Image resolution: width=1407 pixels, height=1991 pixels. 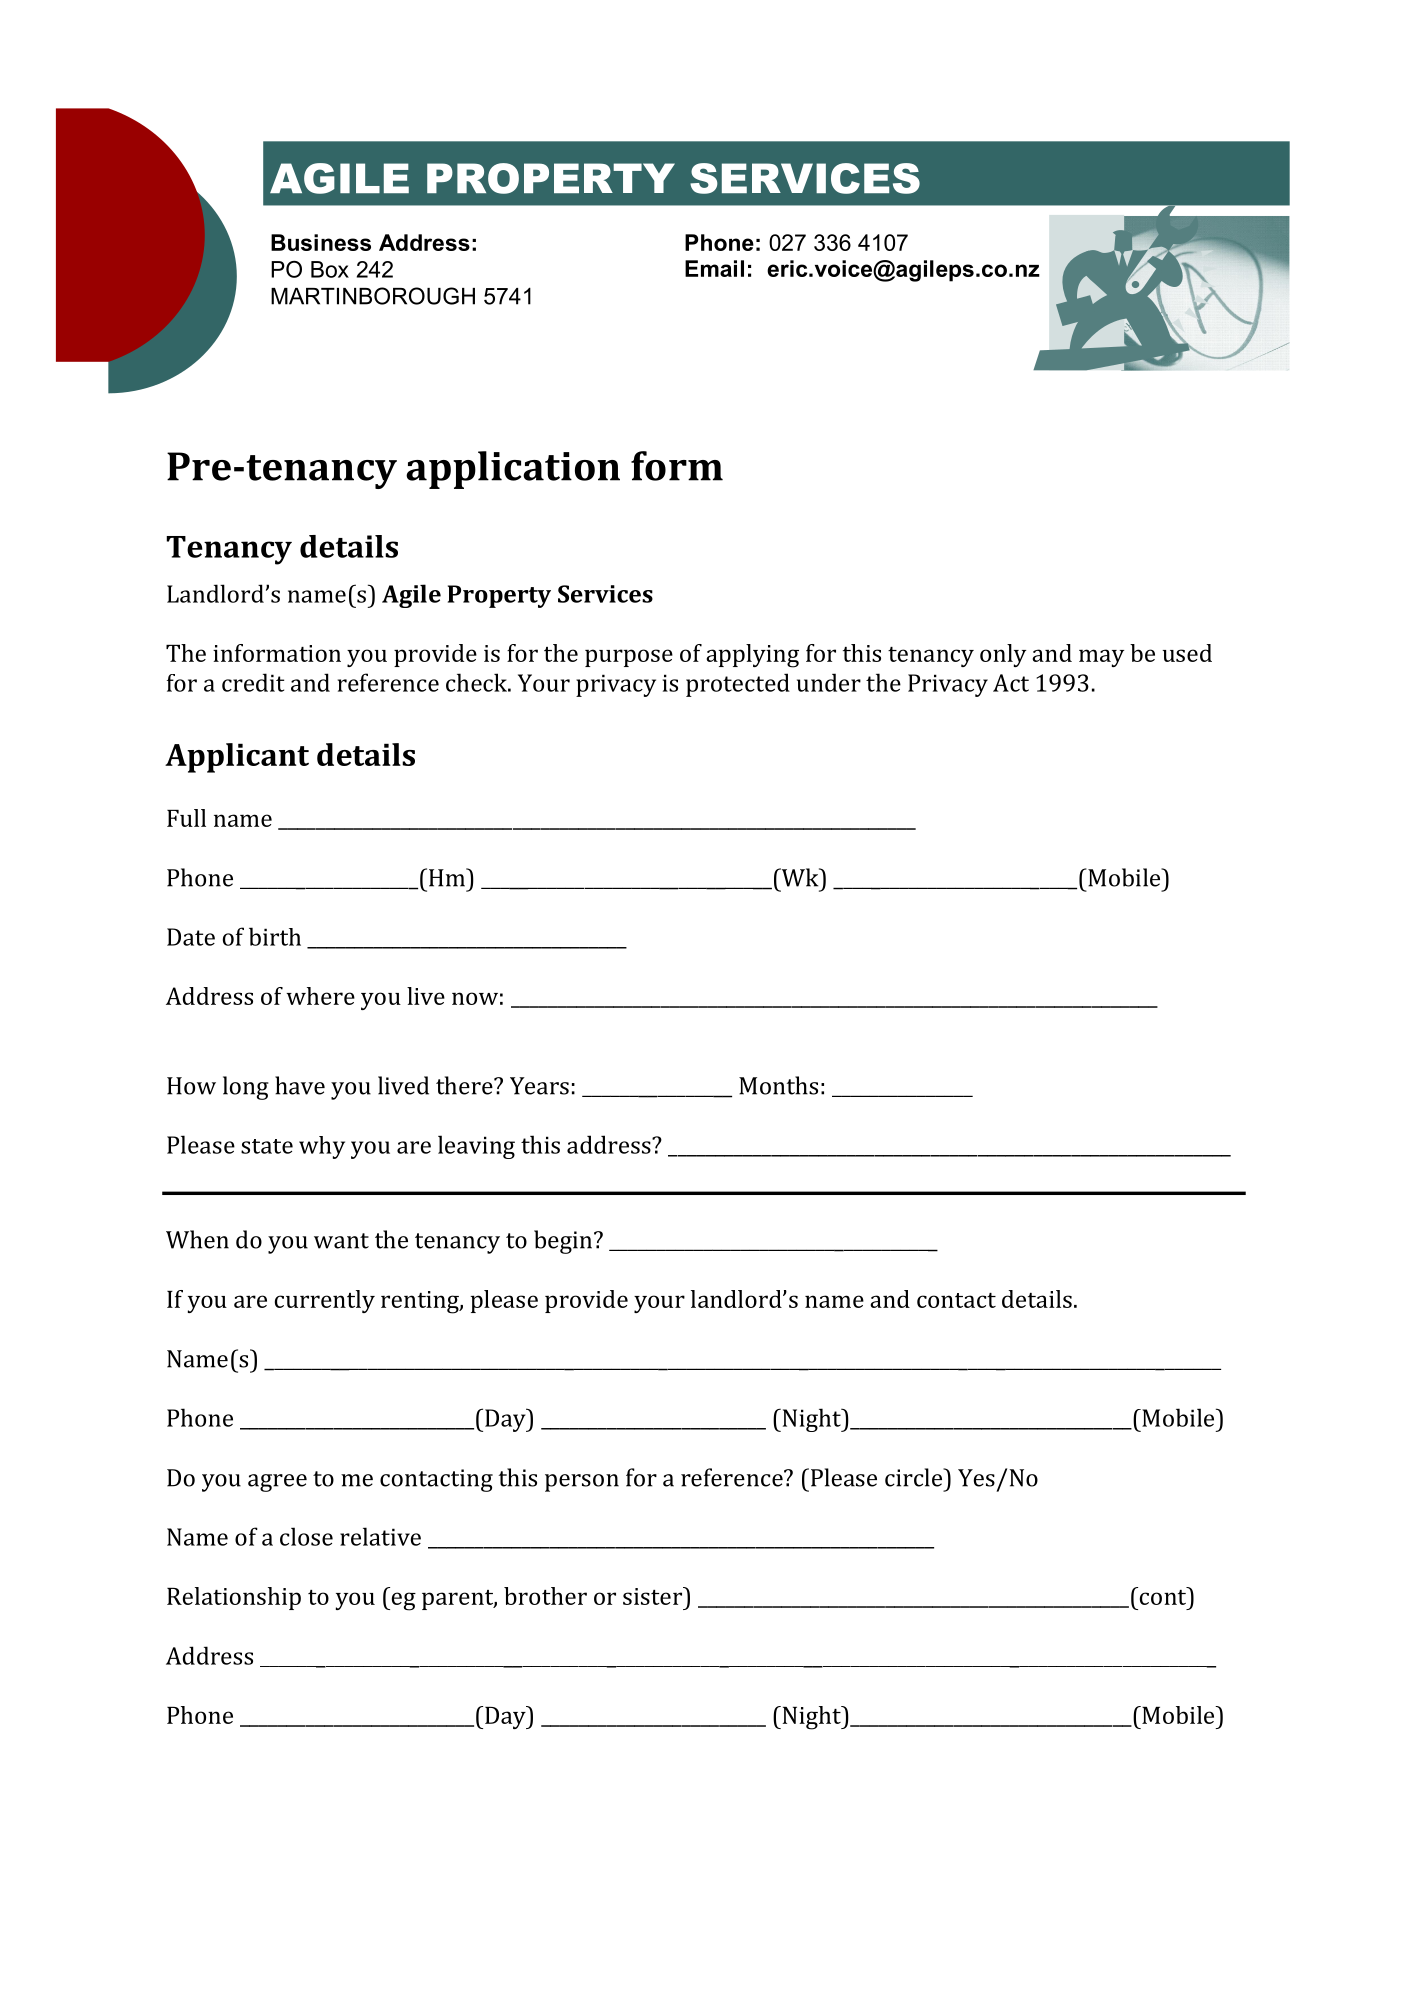 I want to click on only, so click(x=1003, y=655).
